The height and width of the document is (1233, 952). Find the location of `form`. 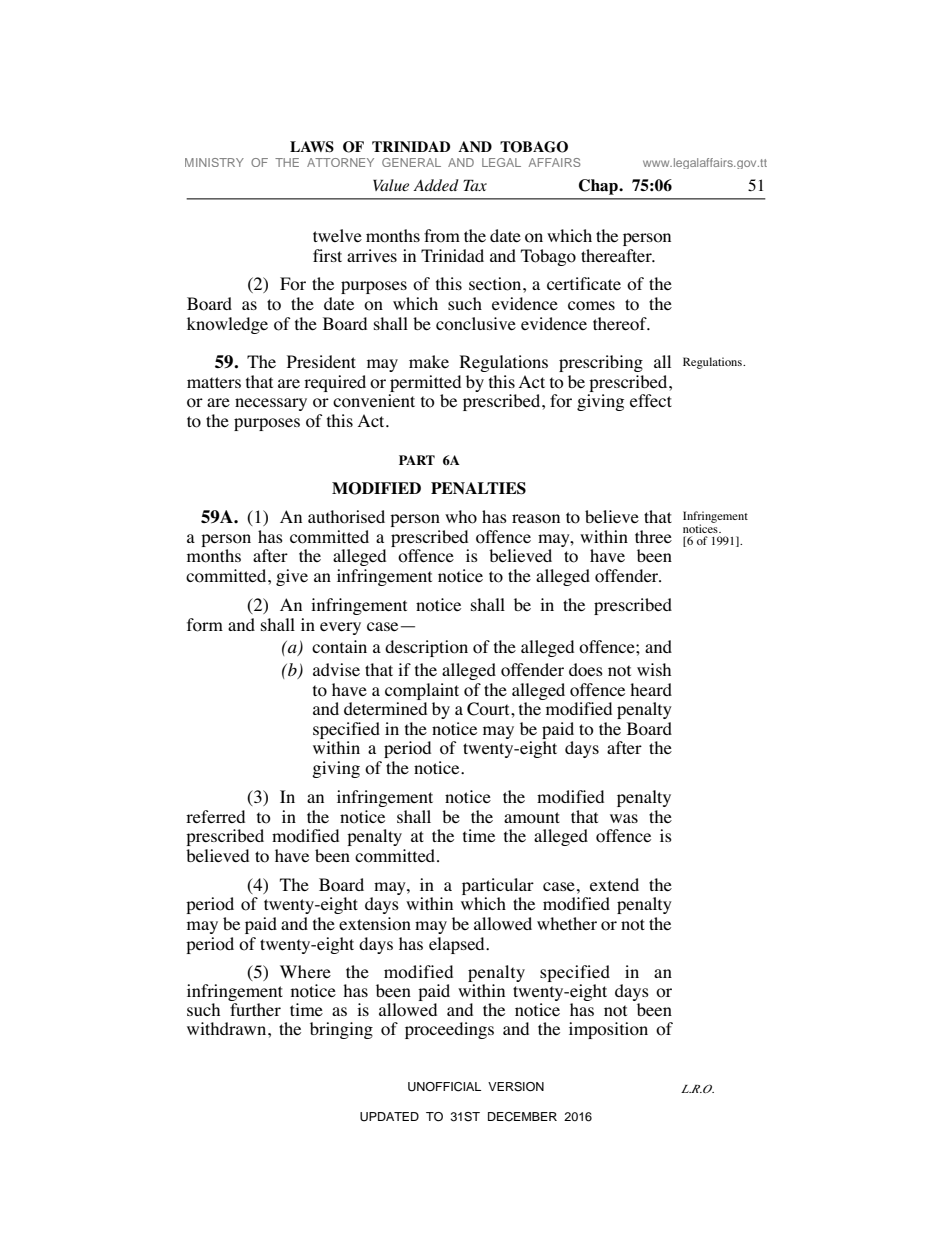

form is located at coordinates (205, 625).
